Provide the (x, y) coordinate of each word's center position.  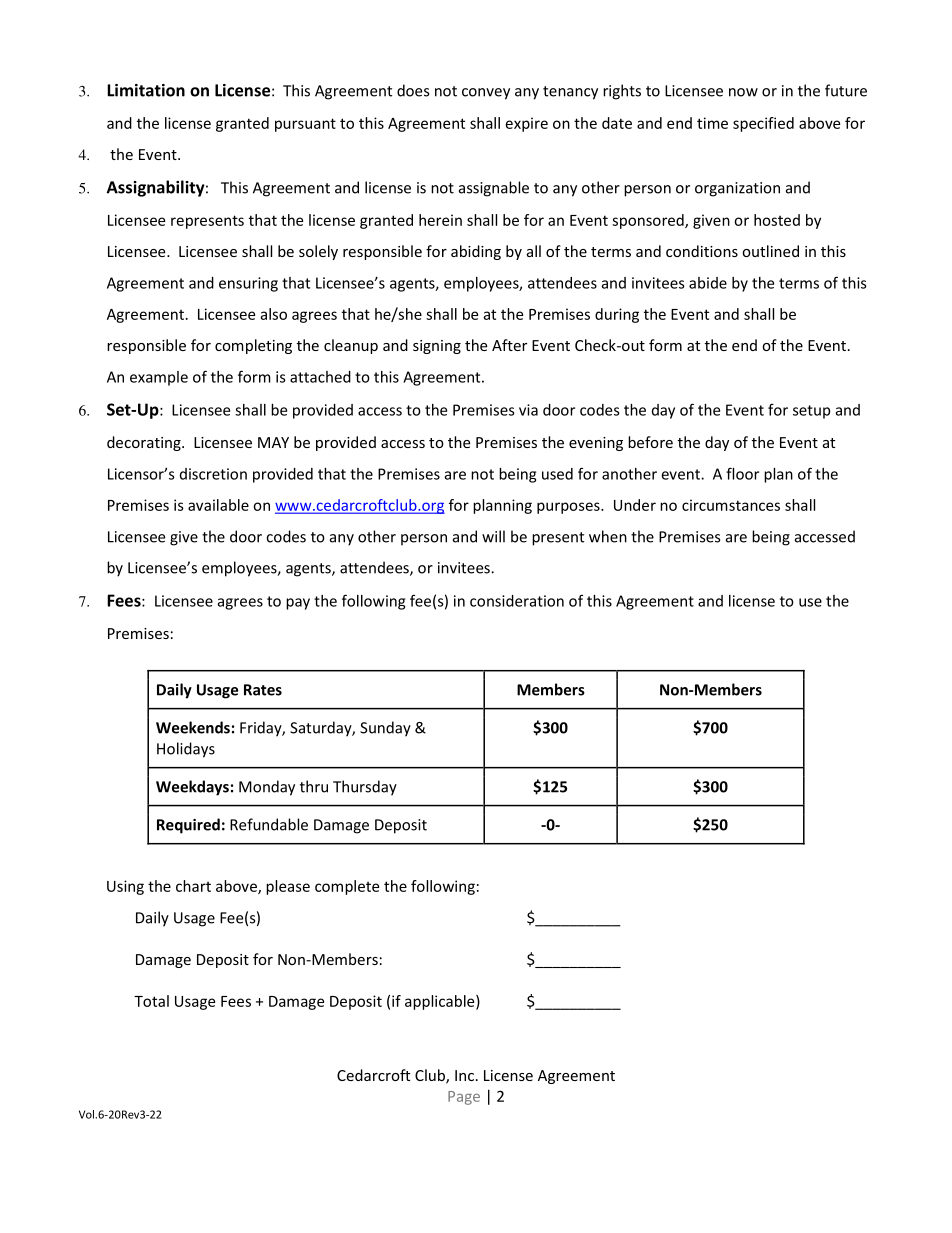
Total (151, 1001)
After (509, 345)
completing (253, 346)
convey (486, 94)
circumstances (731, 505)
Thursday (365, 788)
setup (811, 412)
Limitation (146, 90)
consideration (517, 601)
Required (188, 826)
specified (763, 124)
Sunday (385, 729)
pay (298, 604)
